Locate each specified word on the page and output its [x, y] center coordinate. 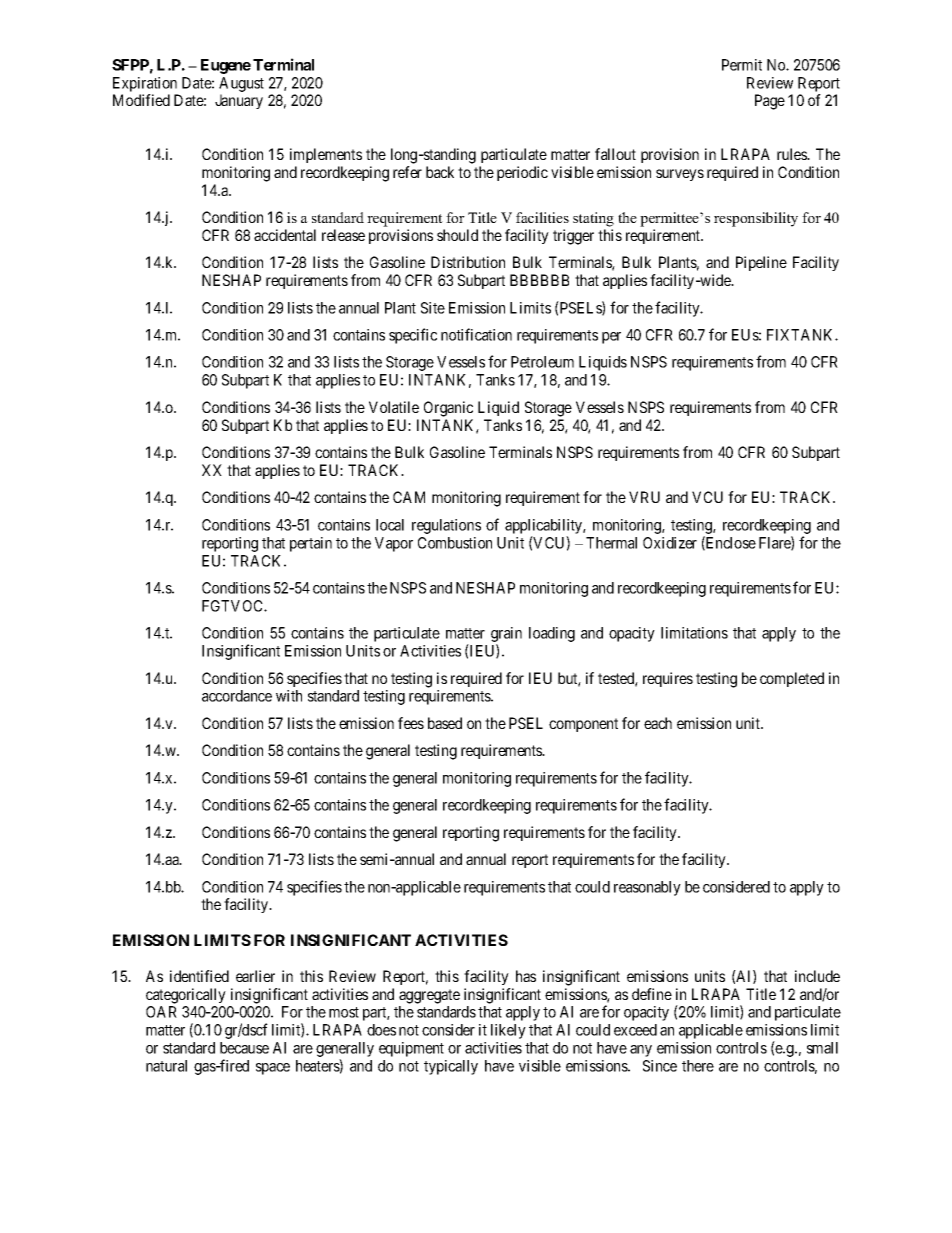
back [440, 172]
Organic [448, 409]
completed [792, 679]
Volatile [394, 407]
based [445, 723]
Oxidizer [670, 543]
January [239, 101]
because [244, 1048]
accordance [237, 696]
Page [770, 102]
